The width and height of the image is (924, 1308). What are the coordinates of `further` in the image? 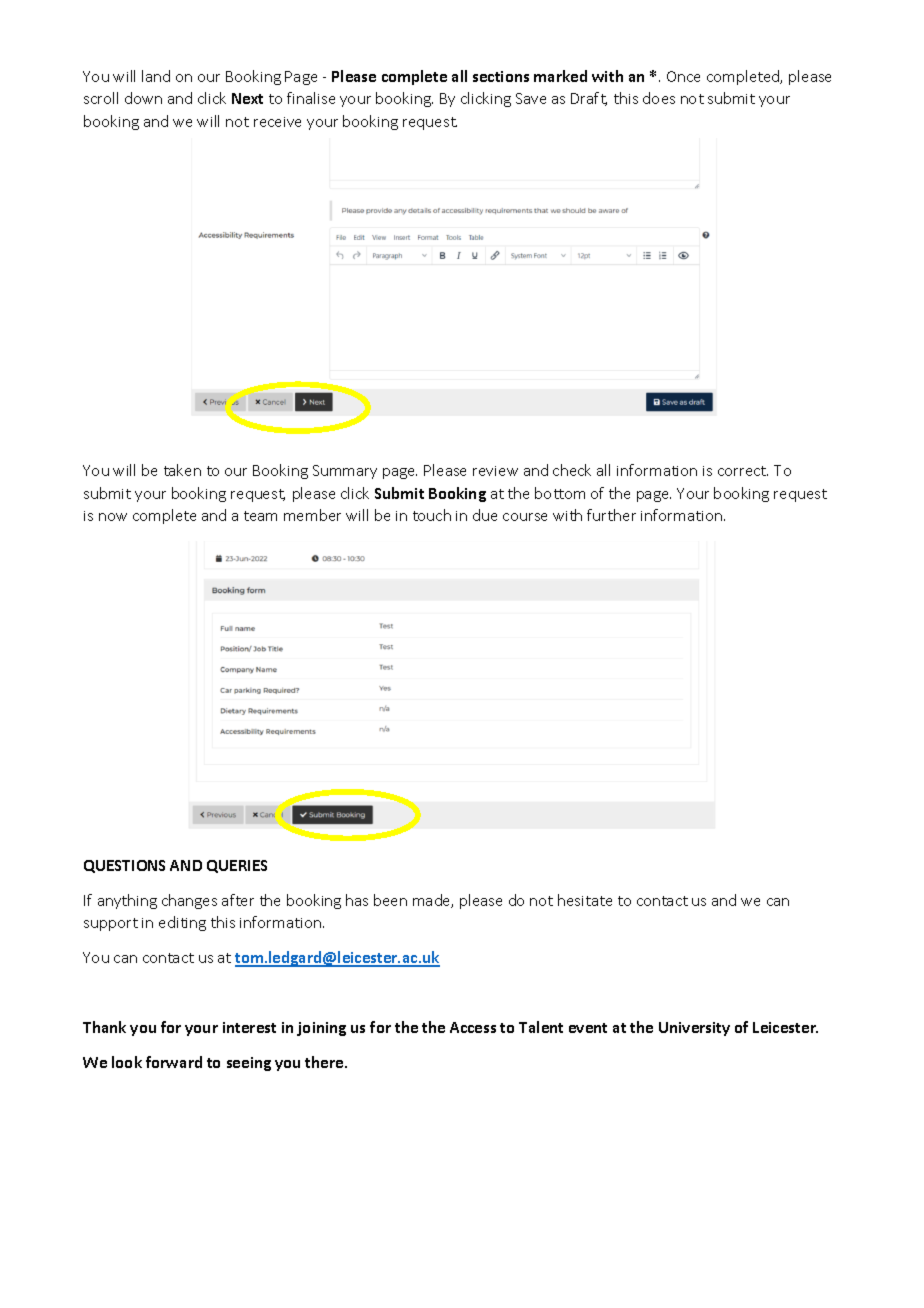 It's located at (611, 515).
